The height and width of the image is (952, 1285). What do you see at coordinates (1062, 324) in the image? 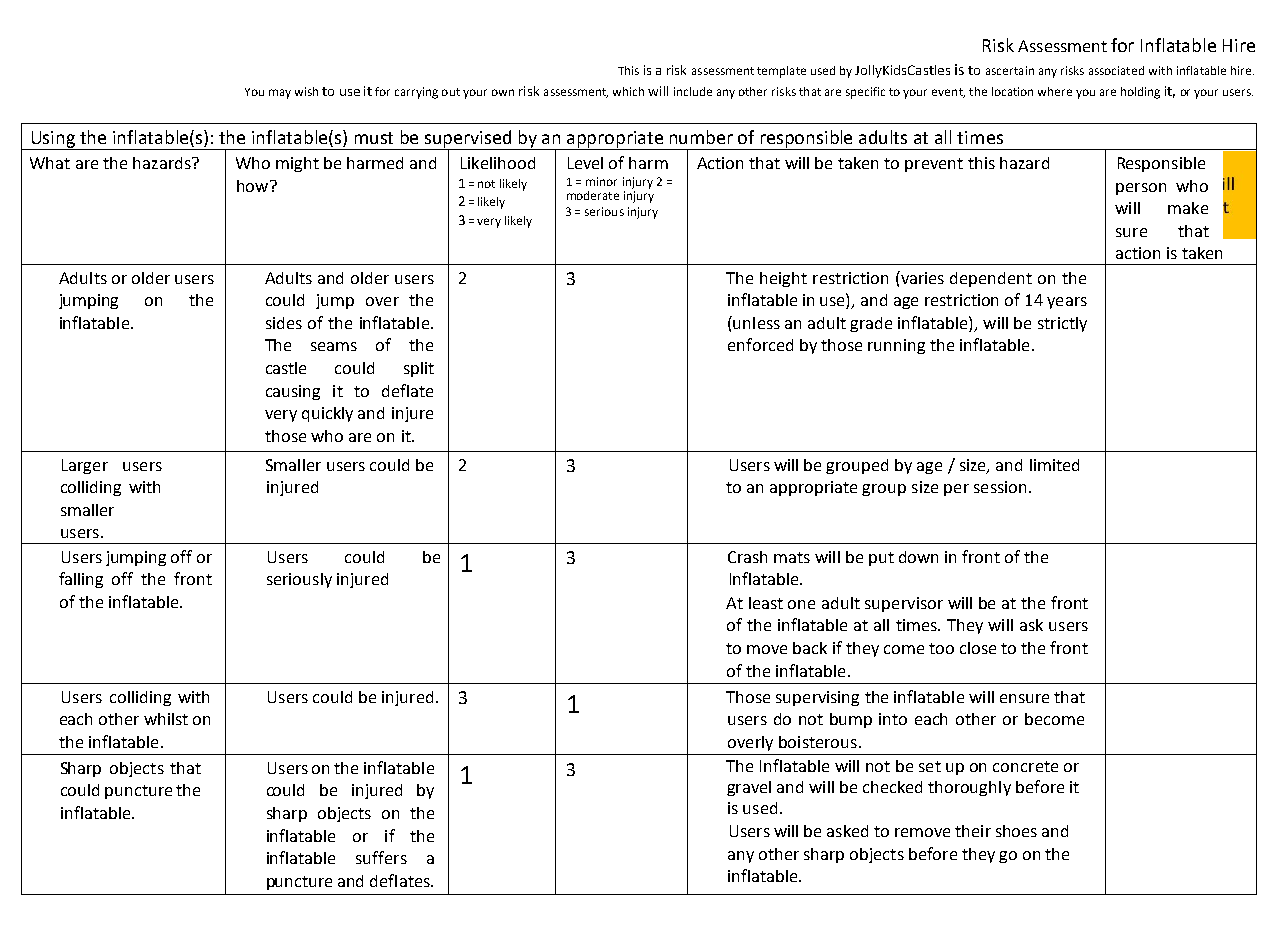
I see `strictly` at bounding box center [1062, 324].
